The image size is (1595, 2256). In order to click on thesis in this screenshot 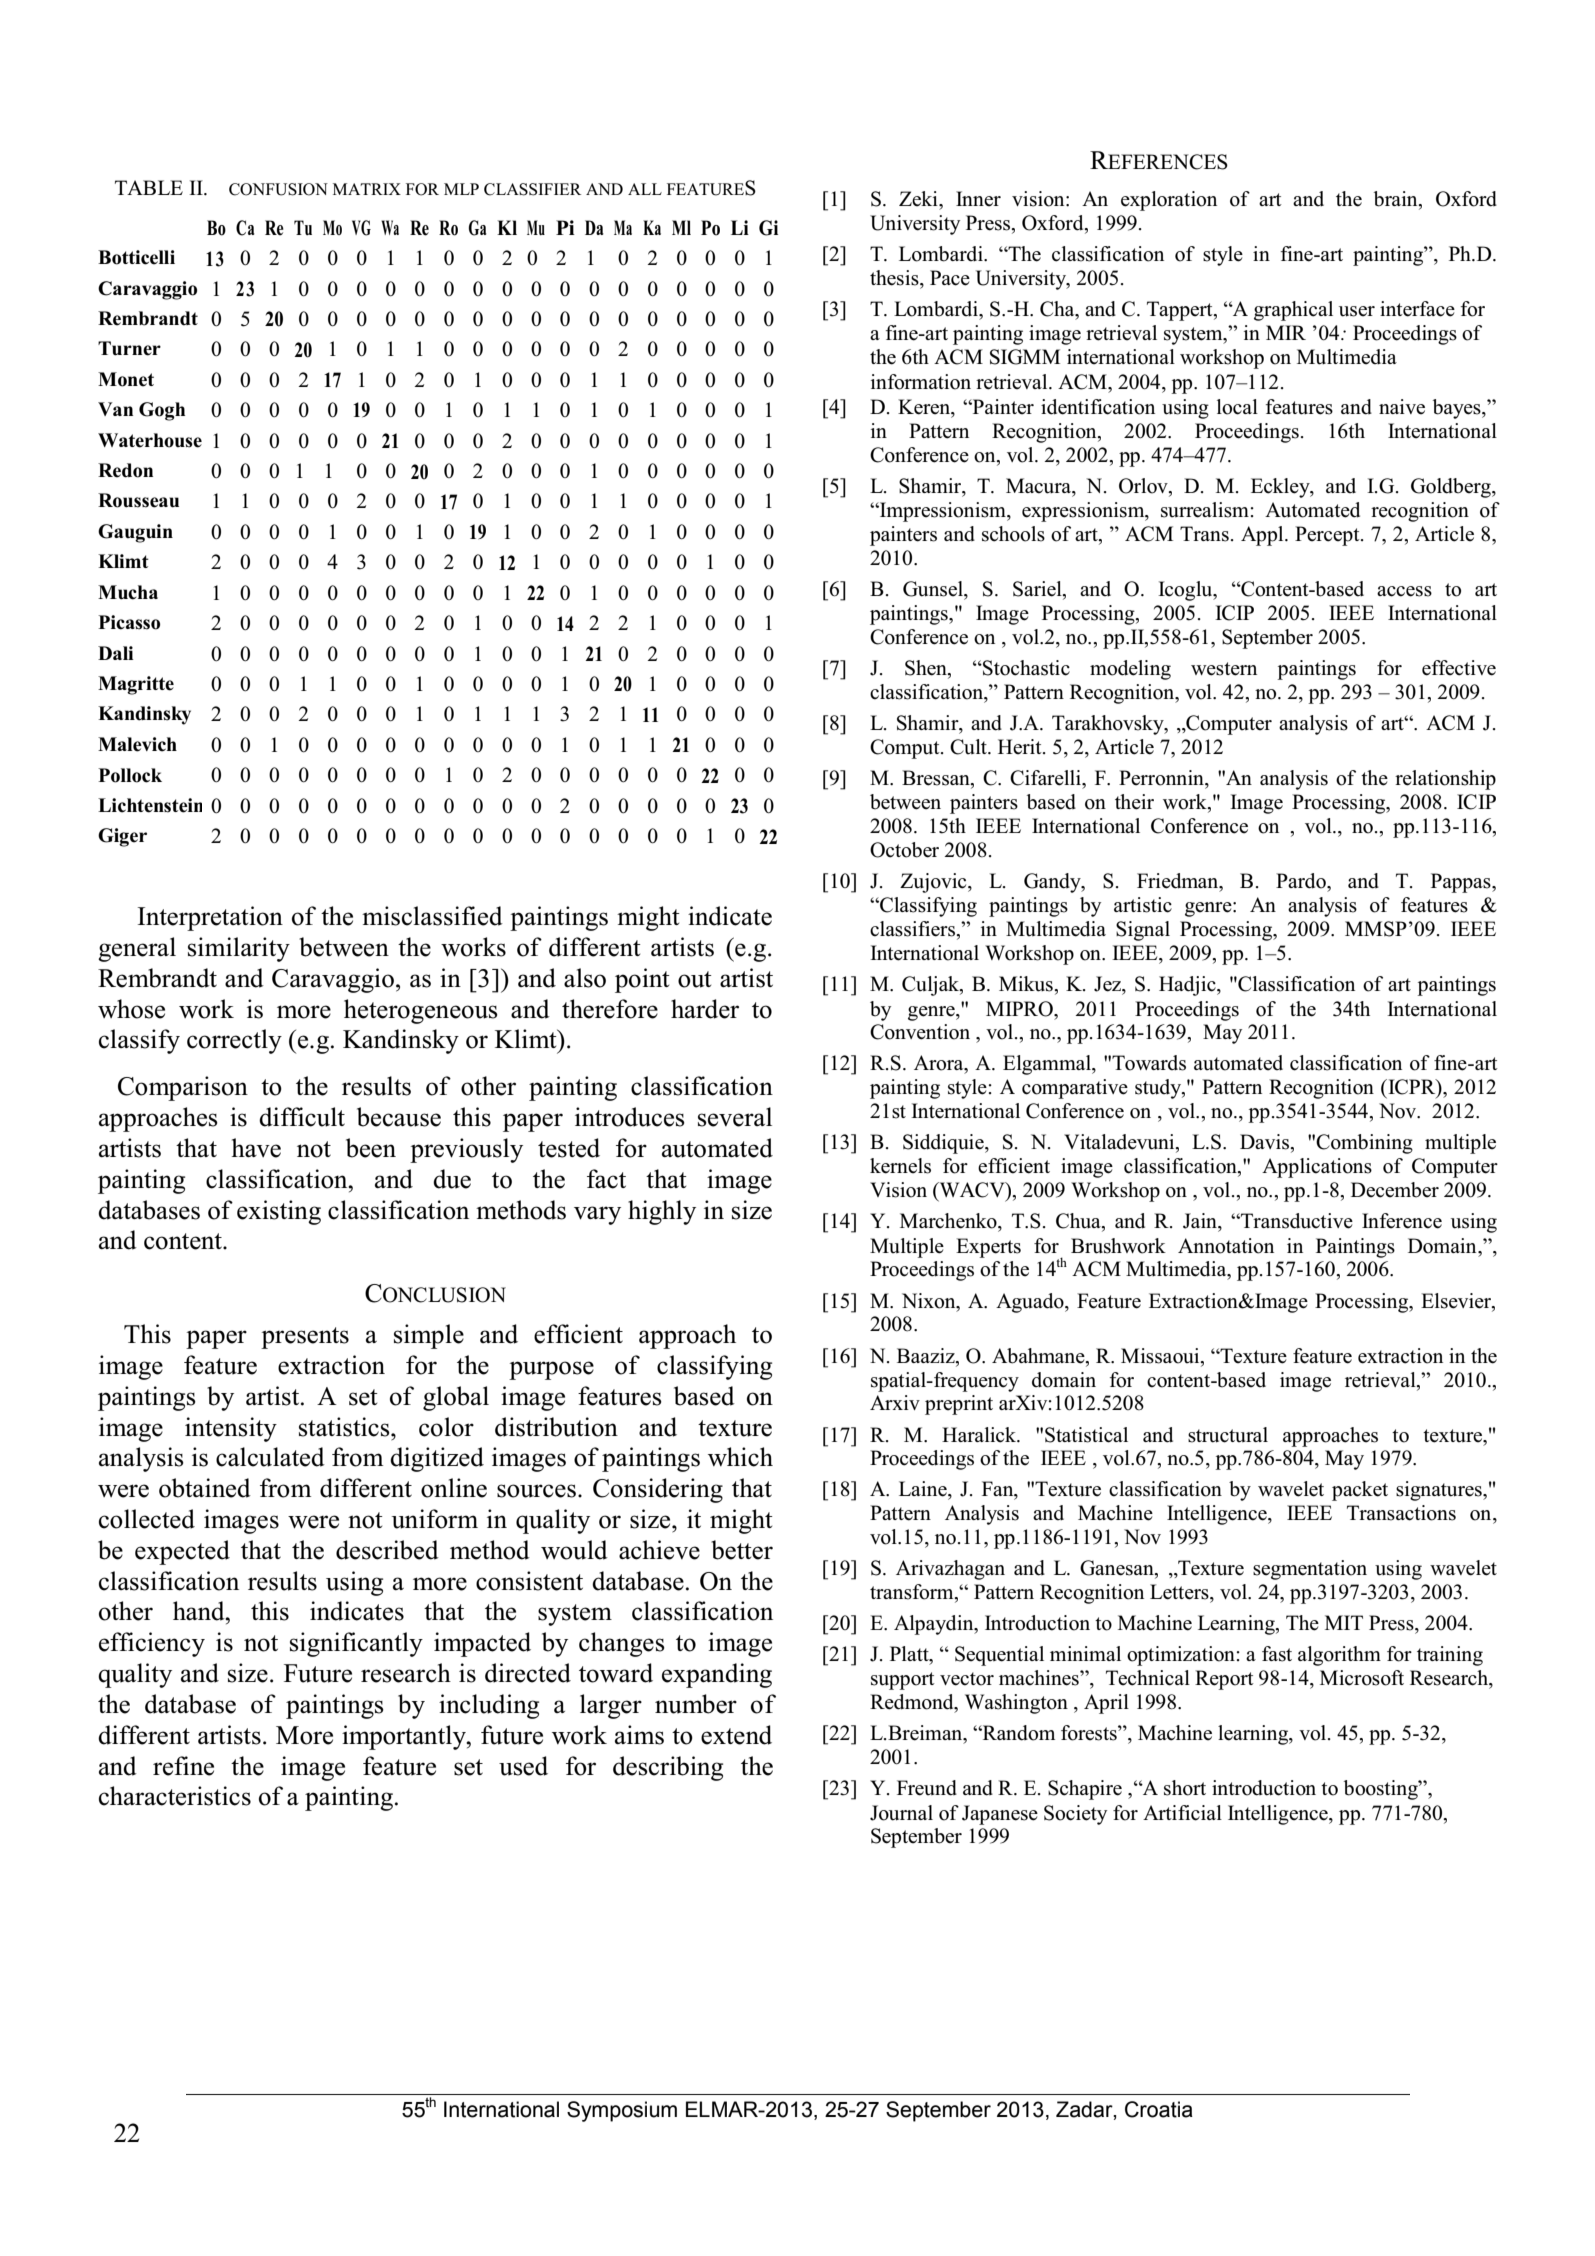, I will do `click(895, 278)`.
